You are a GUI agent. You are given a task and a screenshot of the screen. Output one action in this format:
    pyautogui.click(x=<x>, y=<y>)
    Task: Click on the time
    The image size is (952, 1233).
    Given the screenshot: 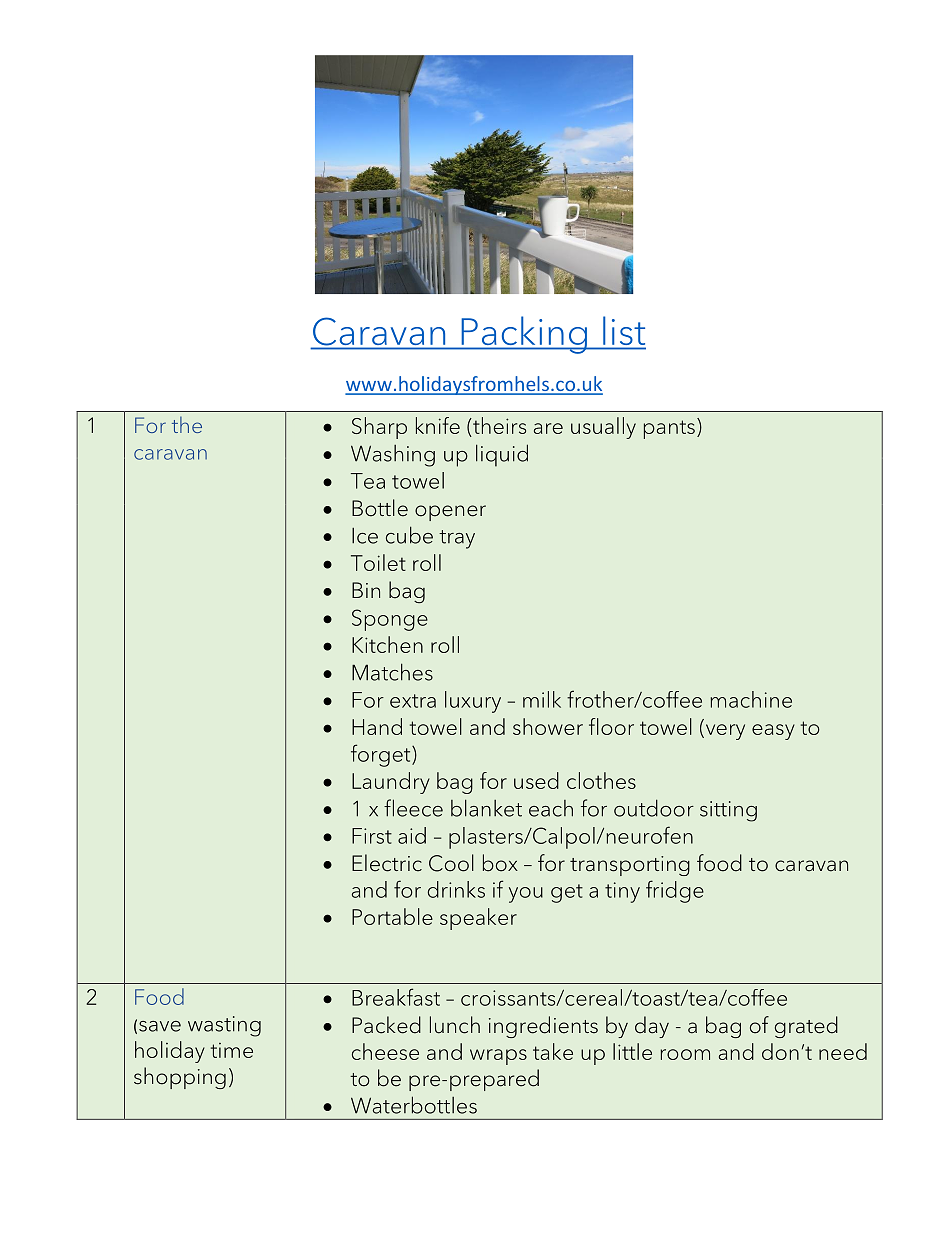 What is the action you would take?
    pyautogui.click(x=232, y=1050)
